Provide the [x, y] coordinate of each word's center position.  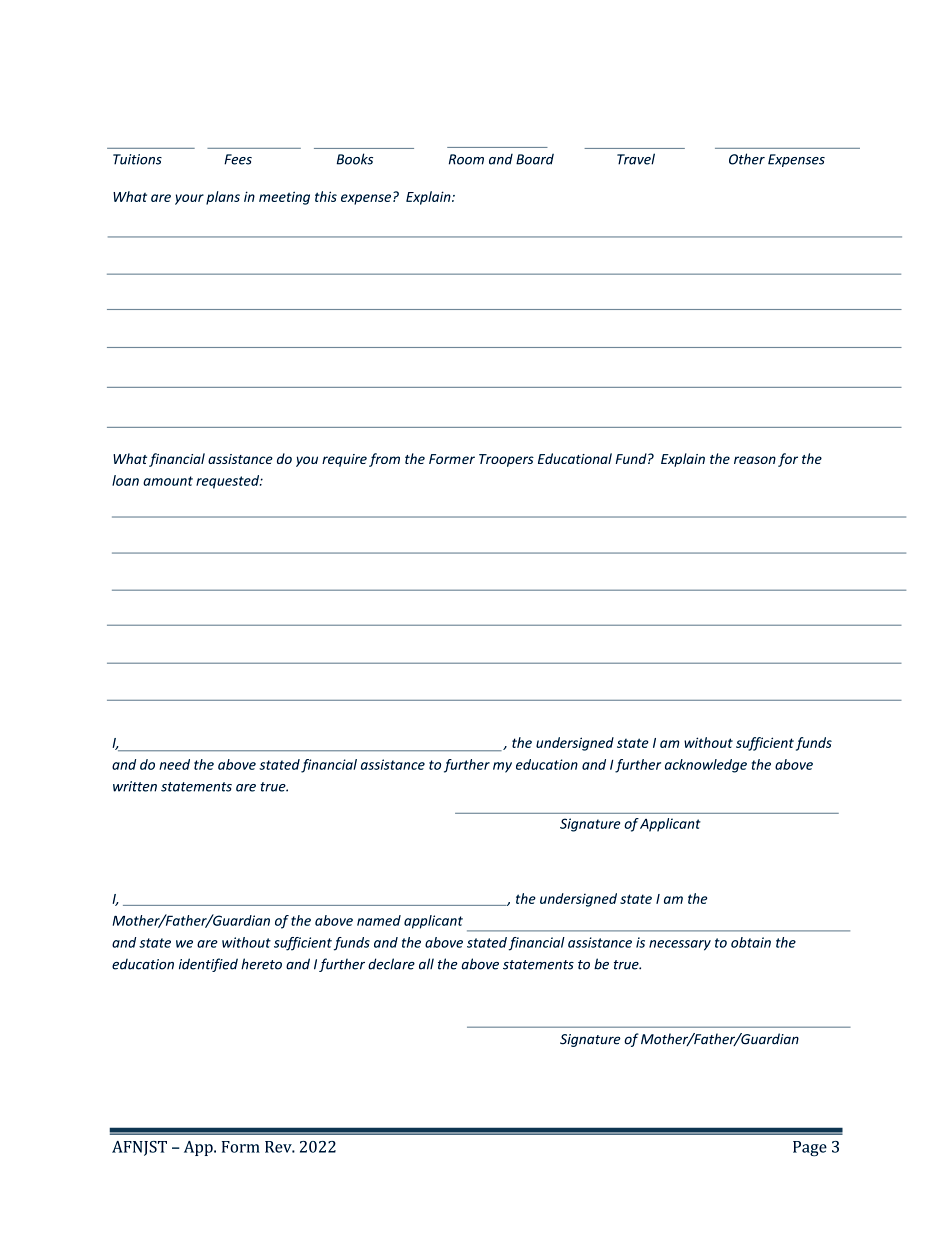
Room [466, 159]
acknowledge [706, 766]
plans [223, 198]
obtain [751, 942]
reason [755, 460]
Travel [636, 159]
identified [208, 965]
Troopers [506, 460]
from [384, 460]
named [379, 920]
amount [168, 481]
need [174, 764]
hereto [261, 964]
